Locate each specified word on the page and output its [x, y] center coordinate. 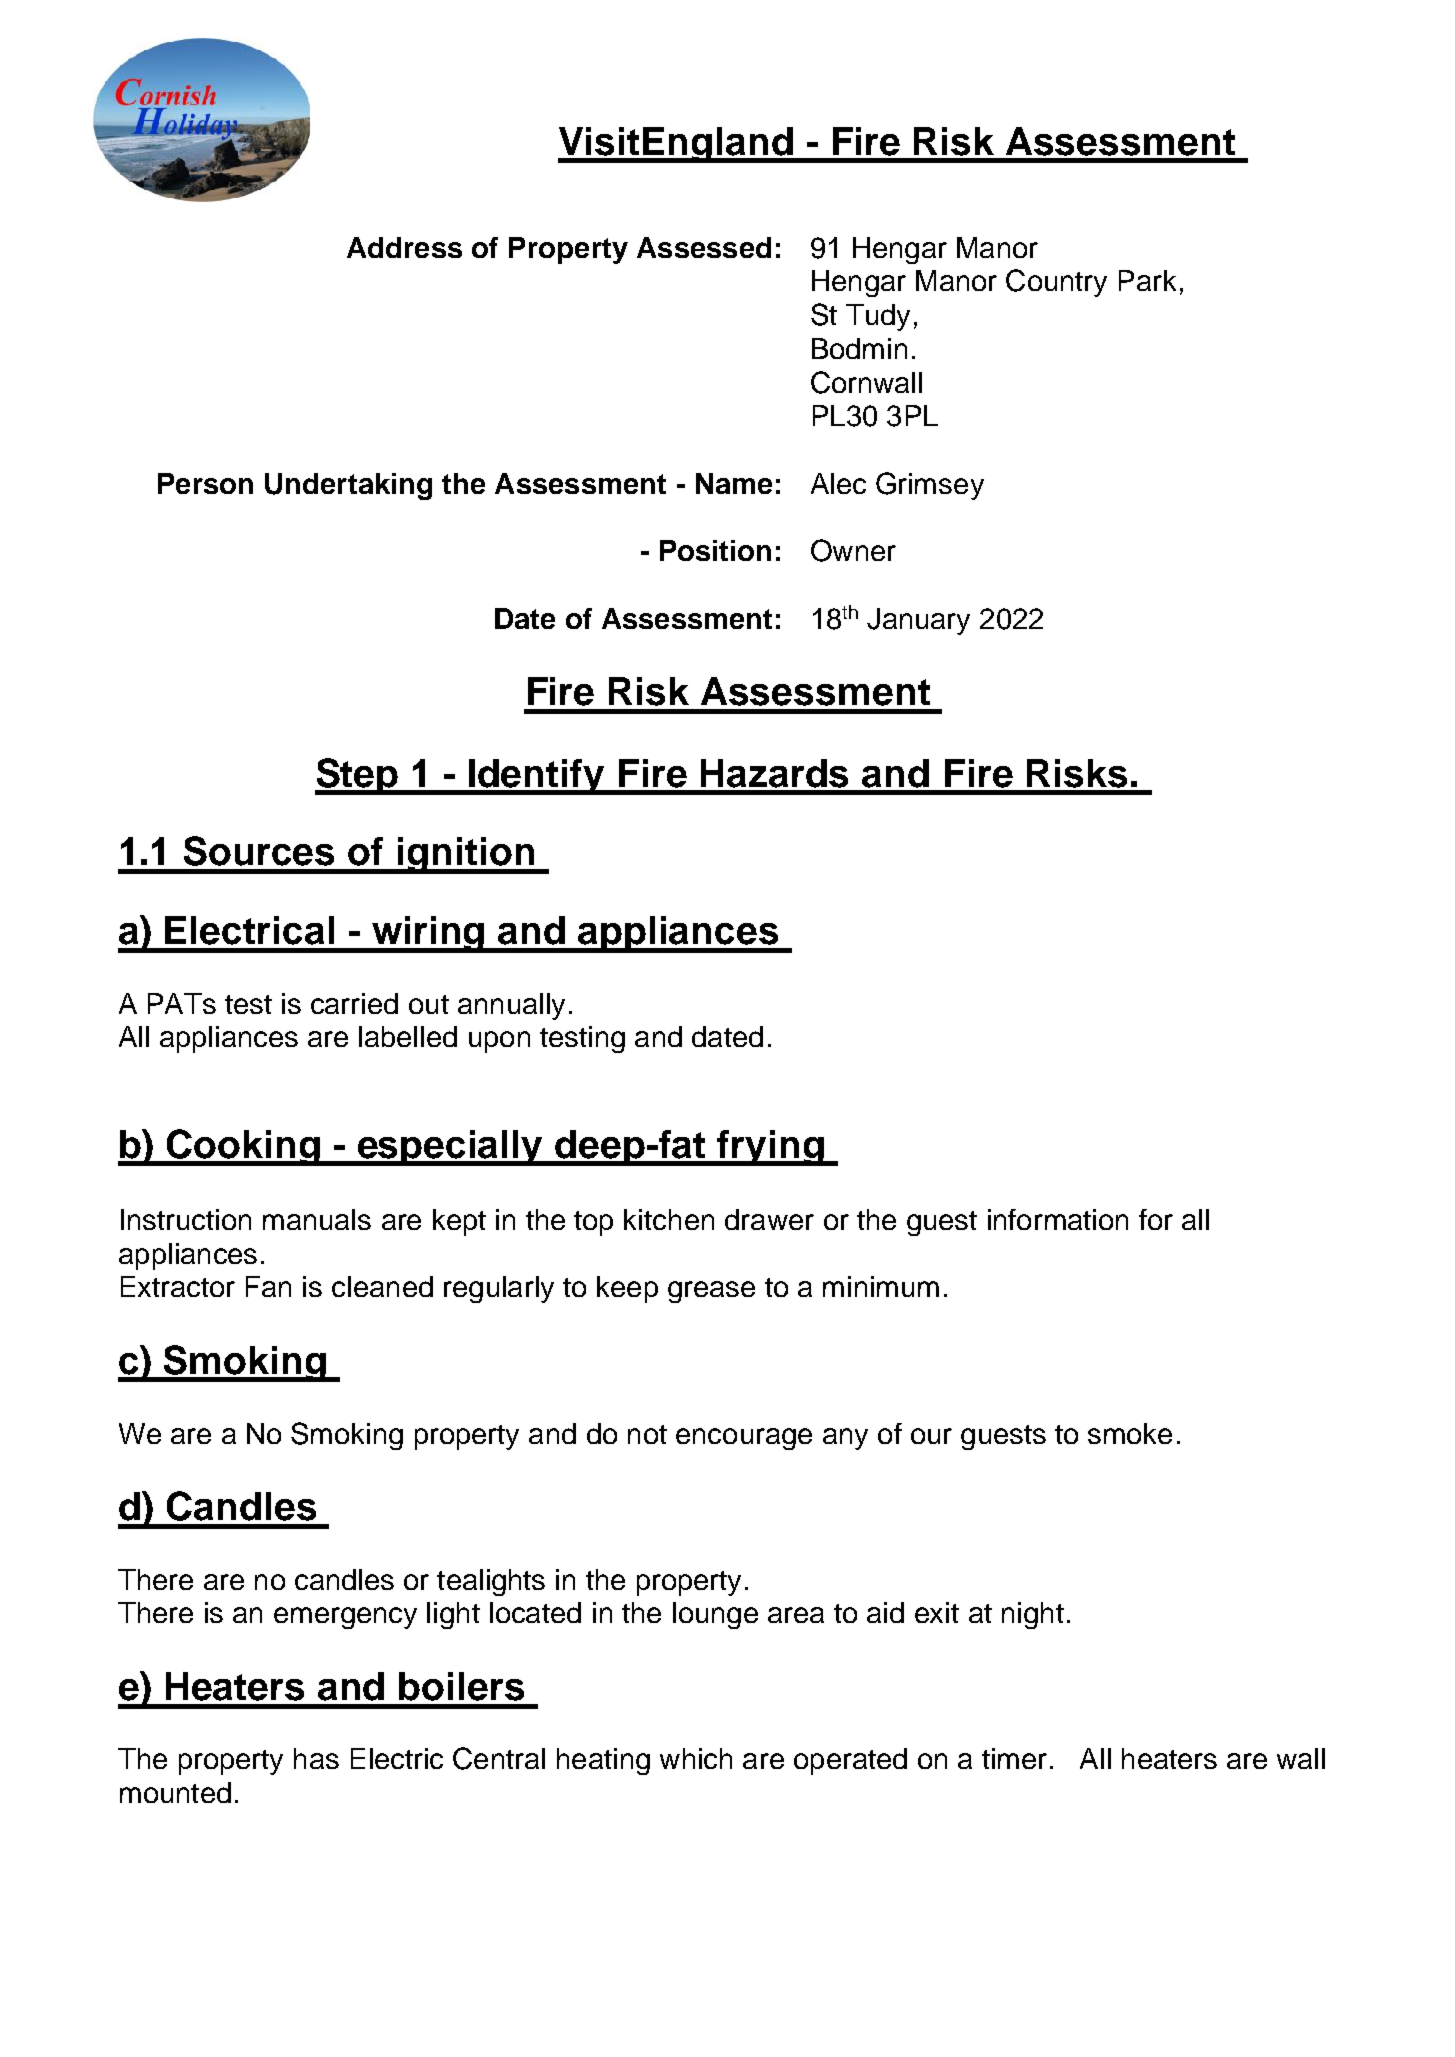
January [918, 621]
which [696, 1758]
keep [627, 1289]
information [1058, 1219]
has [316, 1758]
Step [357, 776]
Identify [537, 777]
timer [1014, 1758]
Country [1056, 283]
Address [404, 247]
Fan [268, 1286]
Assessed [704, 247]
